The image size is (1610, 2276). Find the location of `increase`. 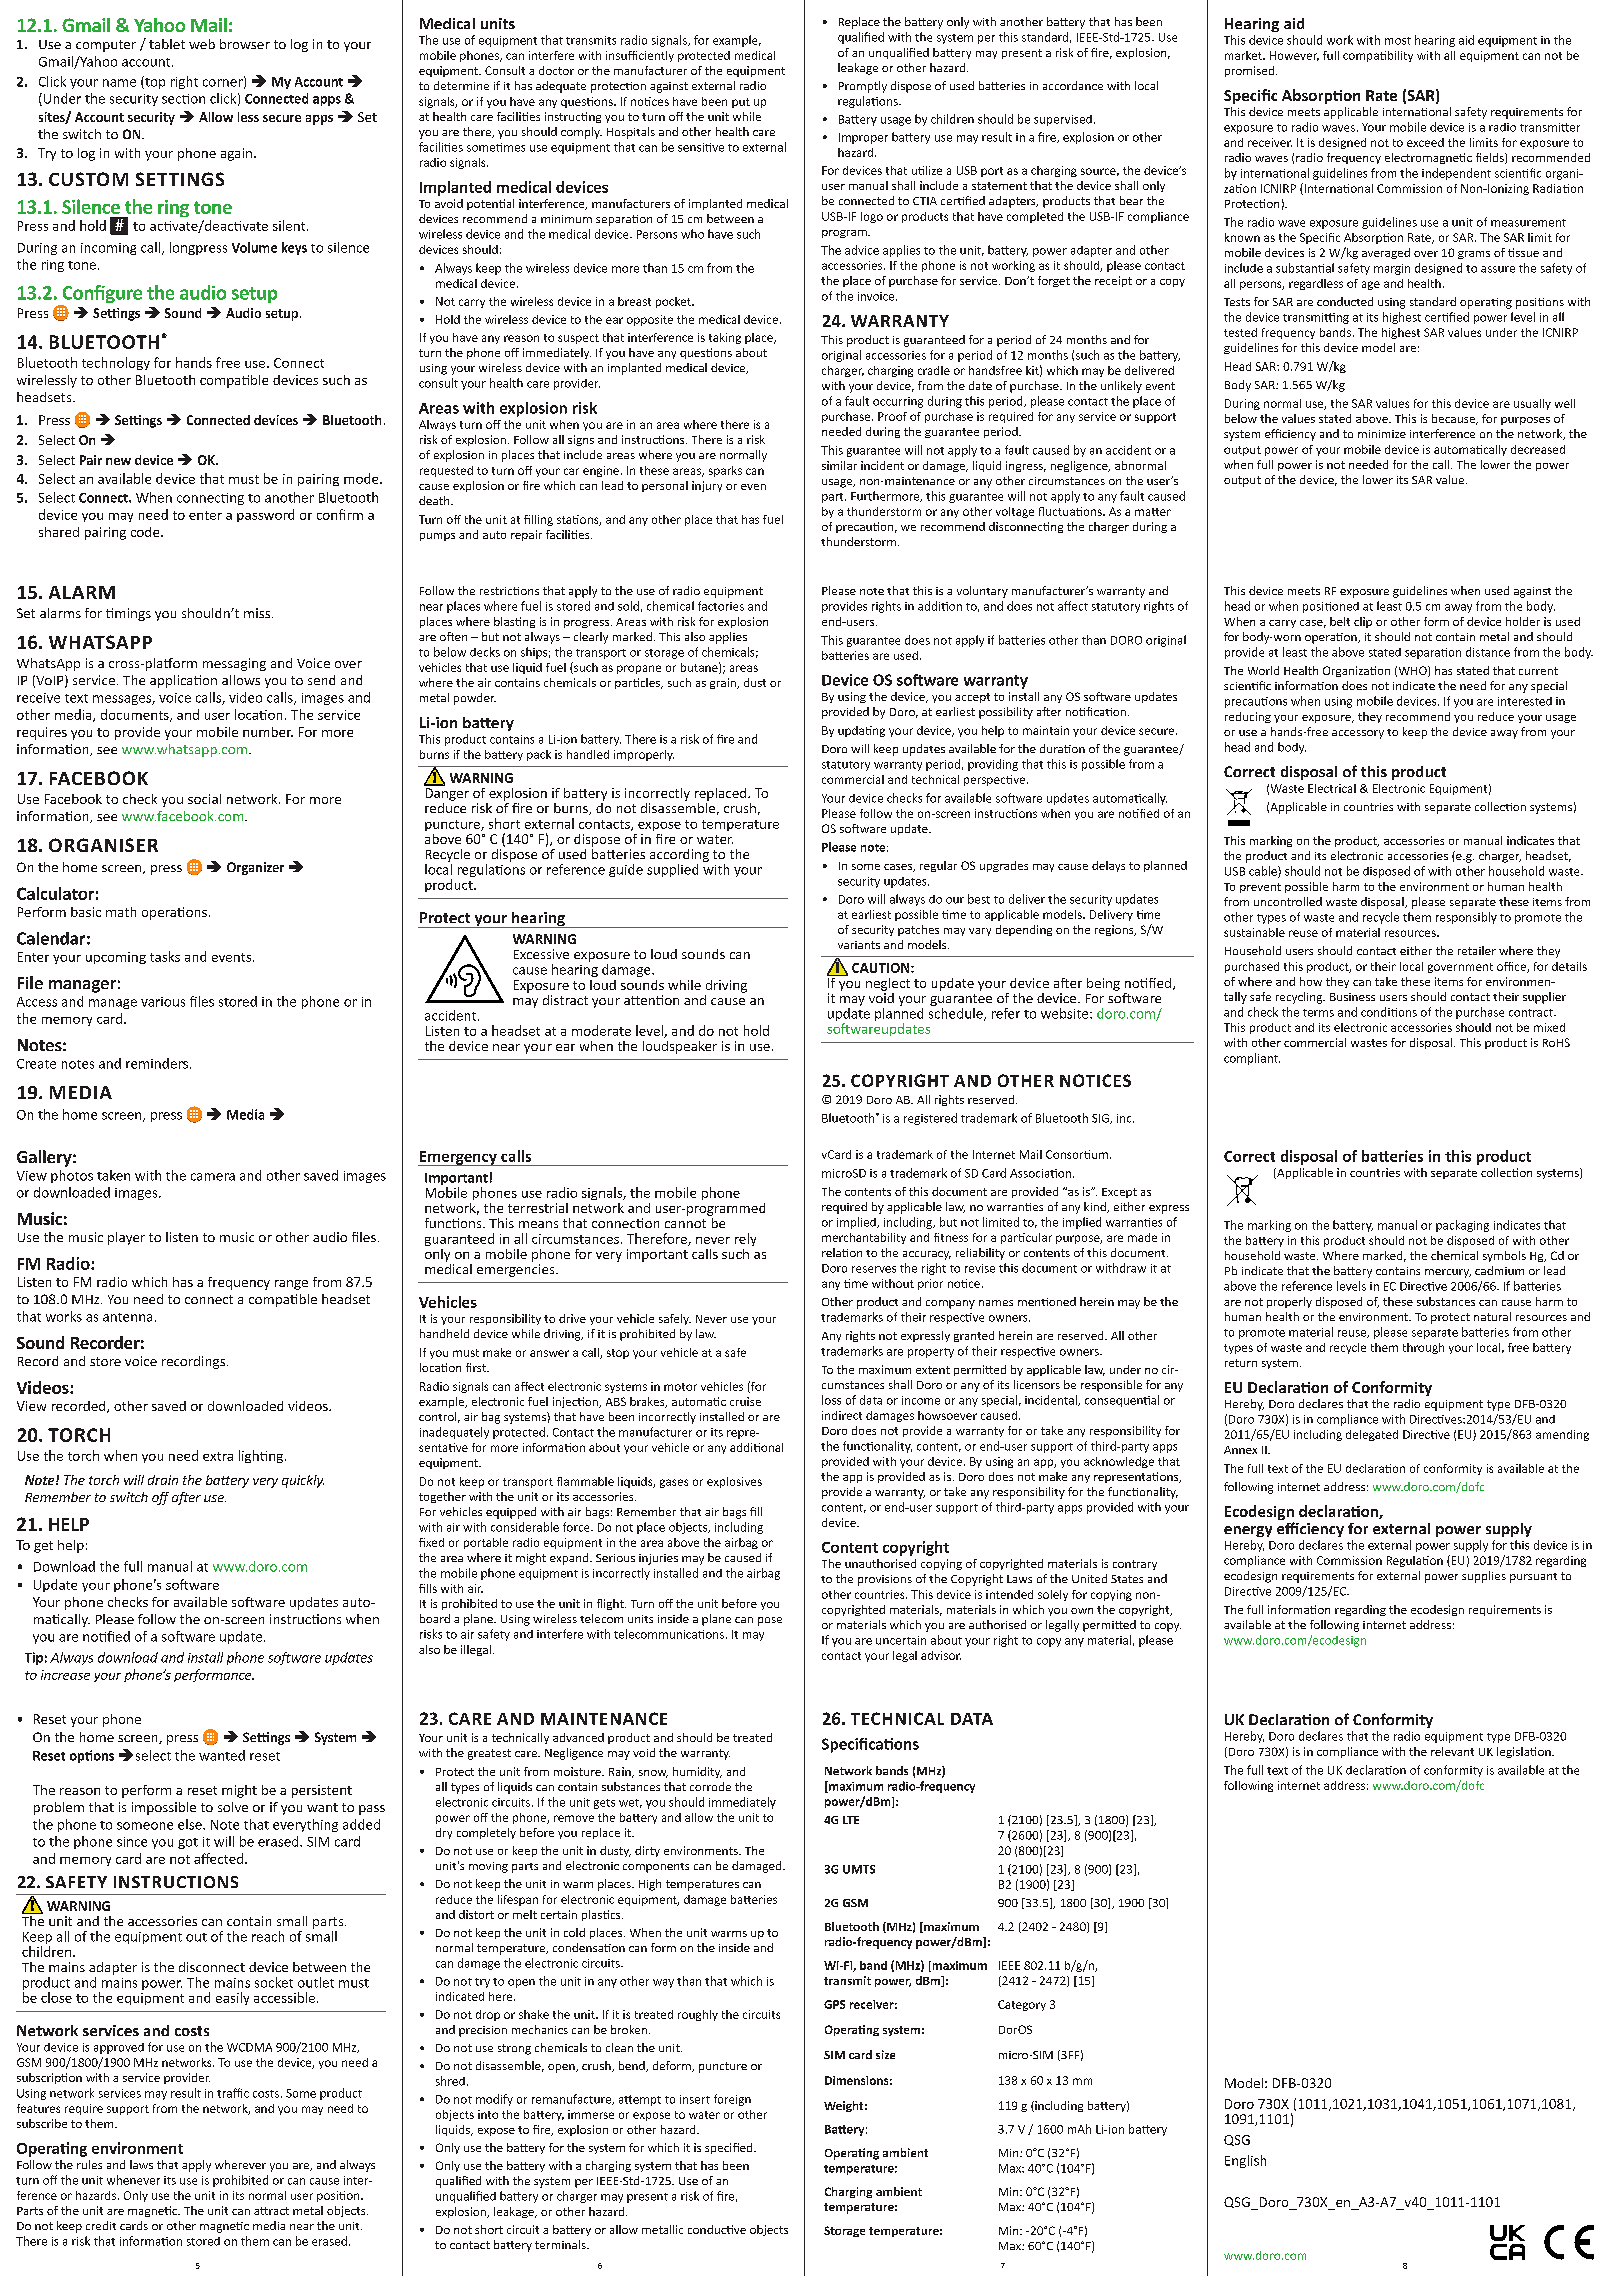

increase is located at coordinates (65, 1675).
